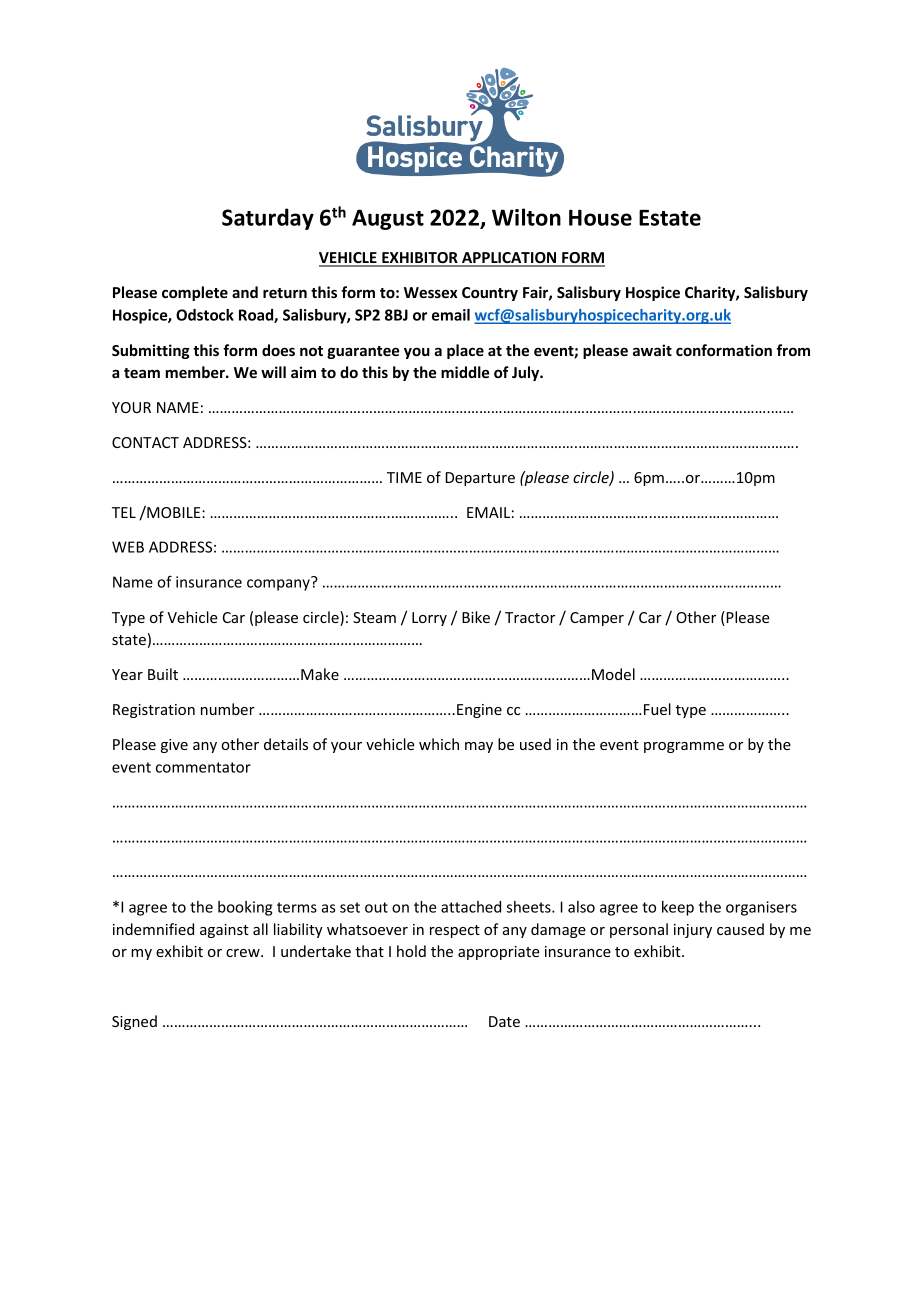  I want to click on give, so click(174, 746).
